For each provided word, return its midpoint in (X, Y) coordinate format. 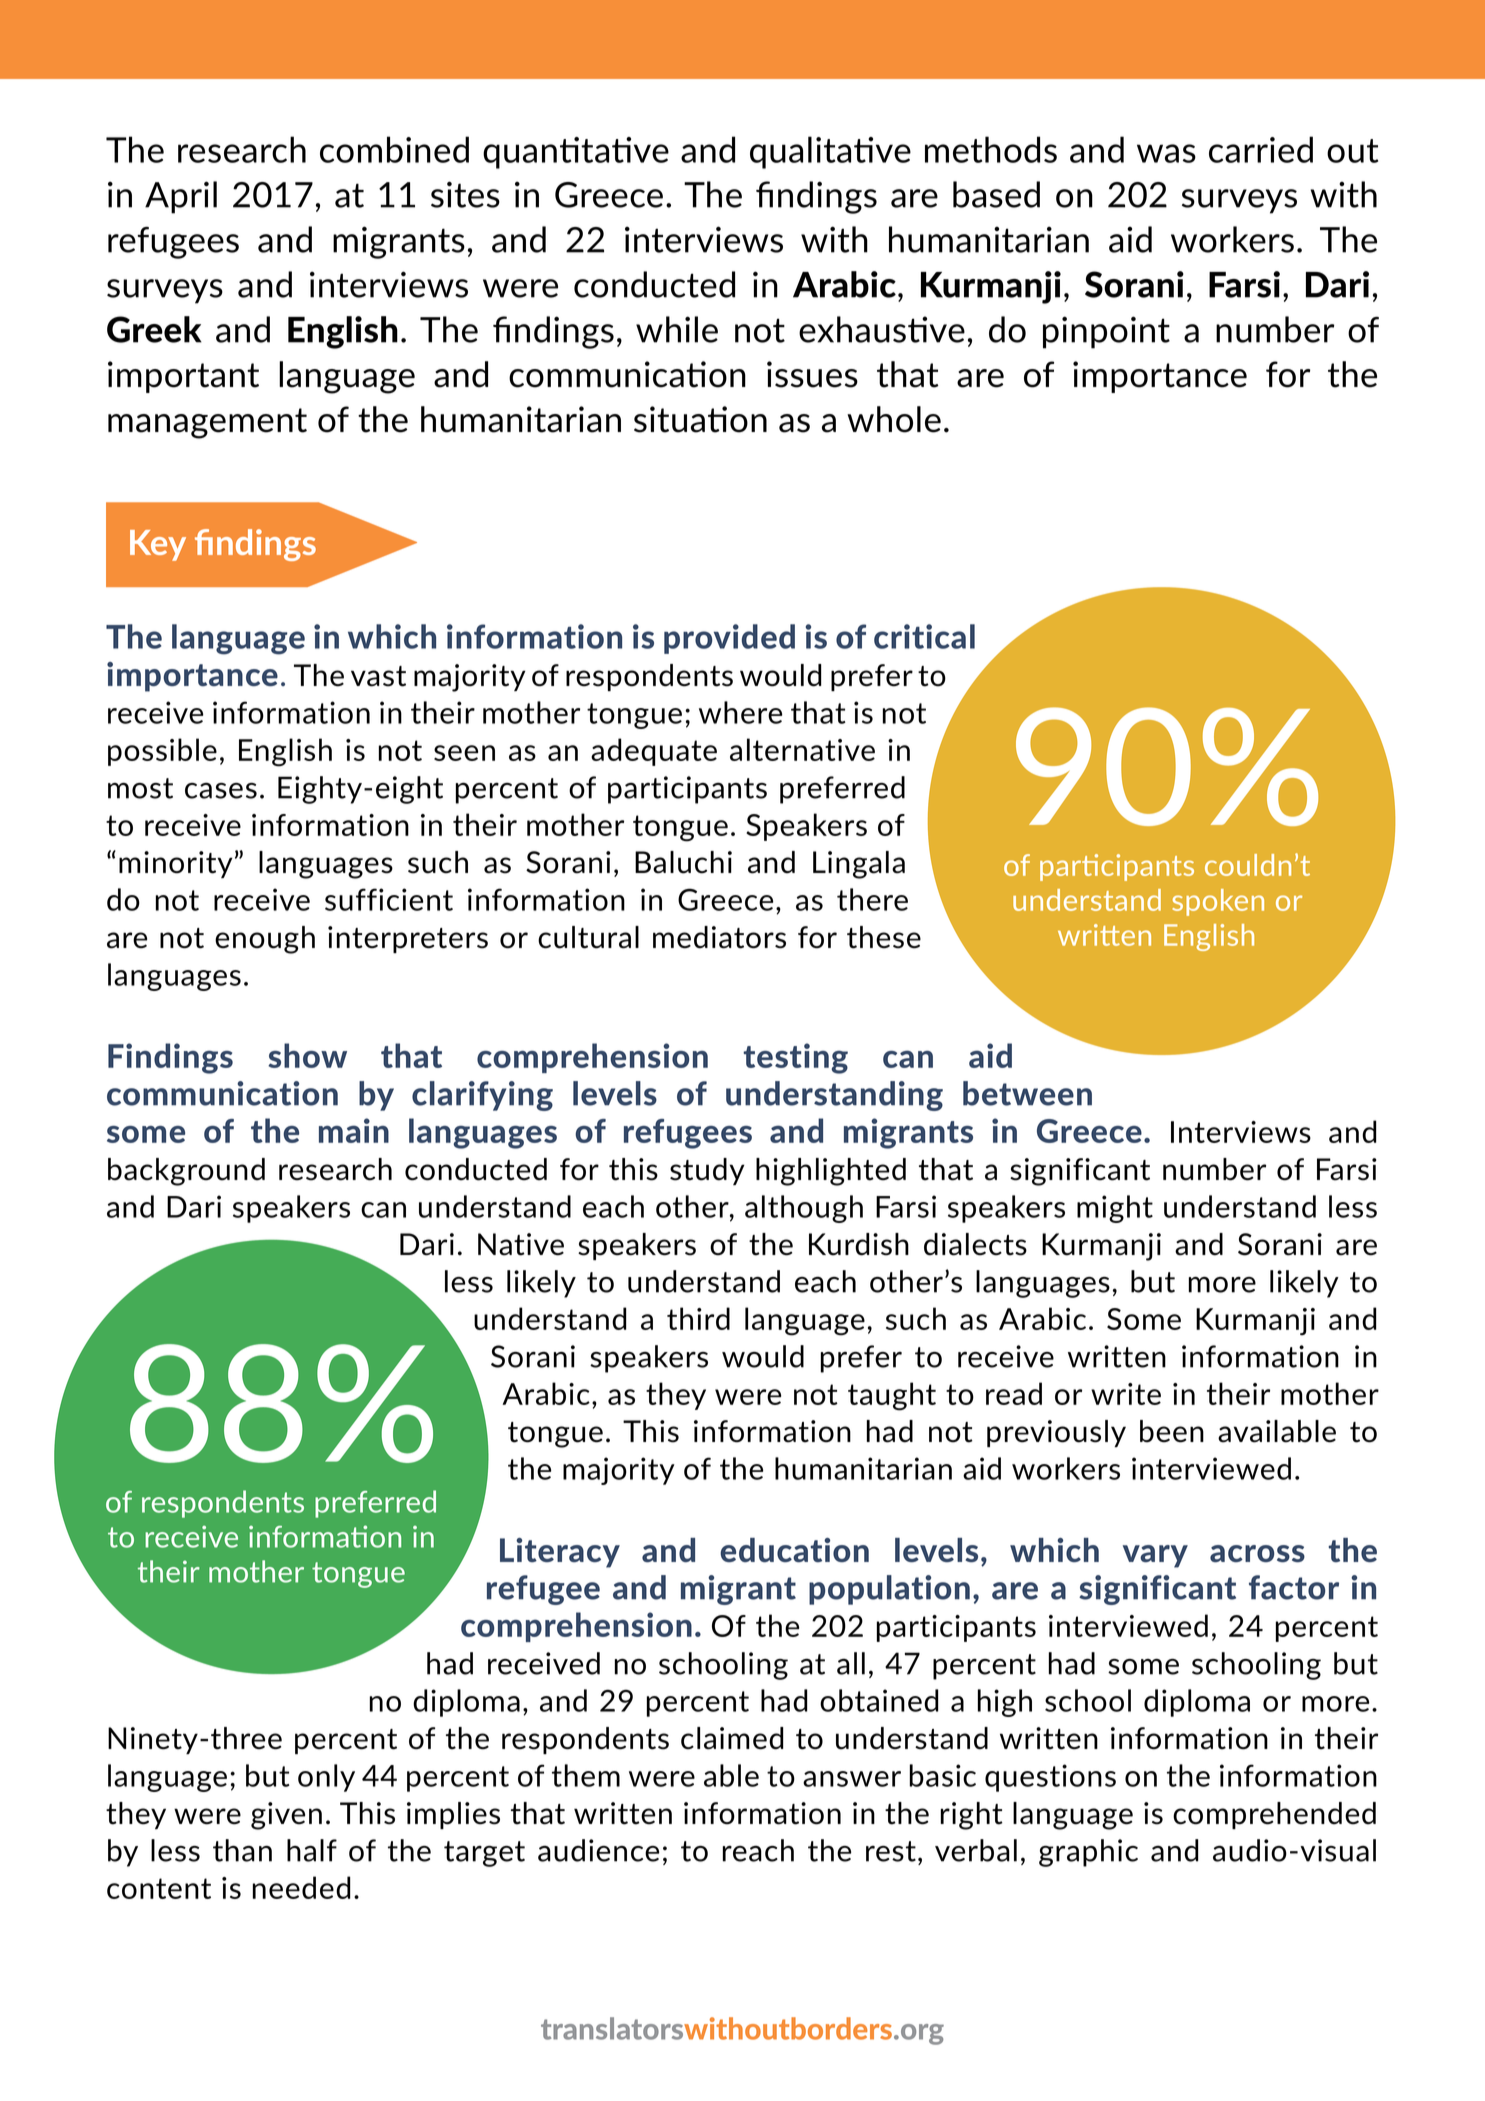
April (181, 197)
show (307, 1055)
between (1027, 1093)
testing (795, 1058)
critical (924, 636)
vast (378, 676)
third (698, 1318)
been (1172, 1431)
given (286, 1816)
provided (729, 639)
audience (598, 1850)
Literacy (560, 1553)
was (1166, 153)
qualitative (830, 152)
